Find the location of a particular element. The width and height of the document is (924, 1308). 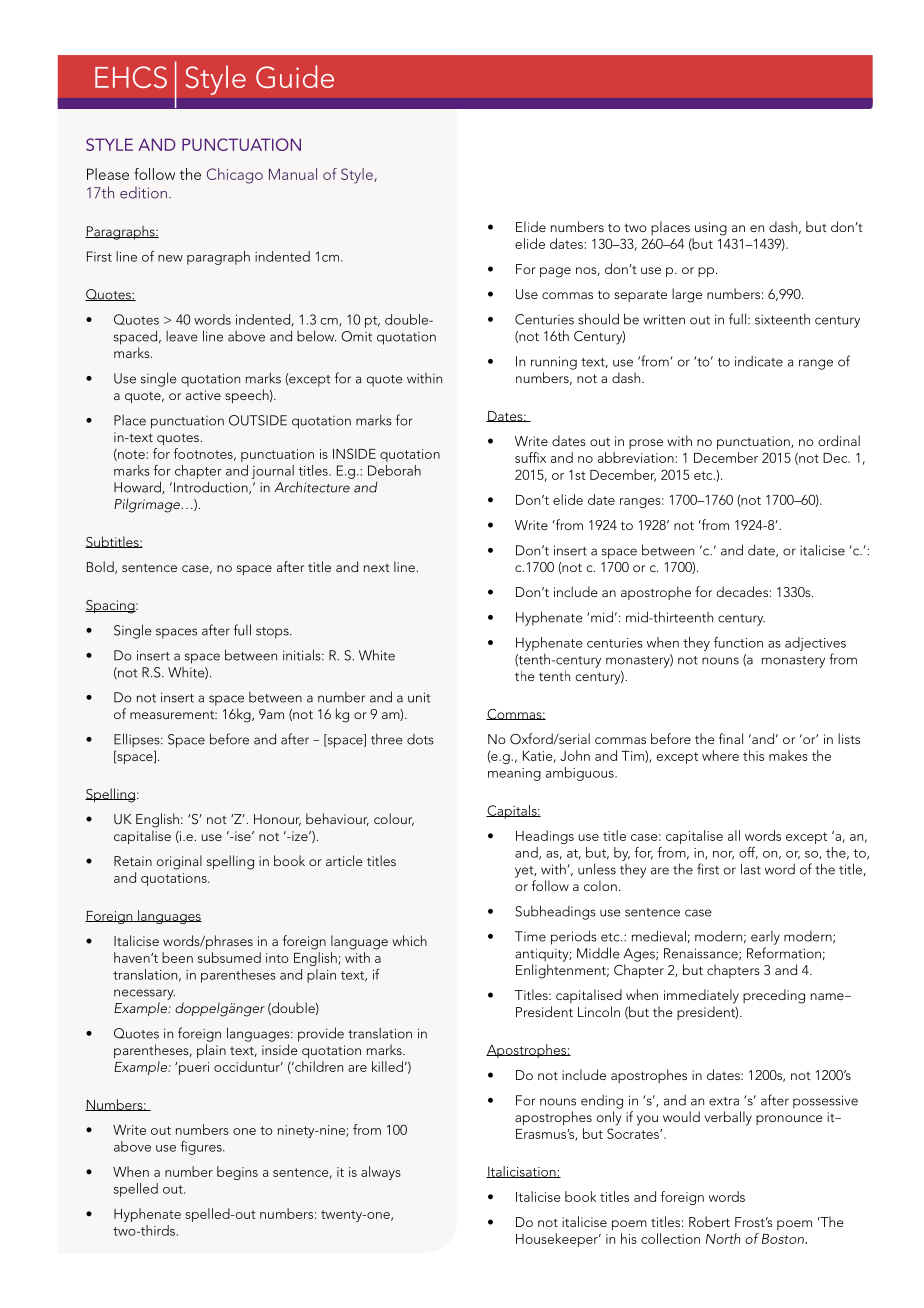

using is located at coordinates (711, 229).
